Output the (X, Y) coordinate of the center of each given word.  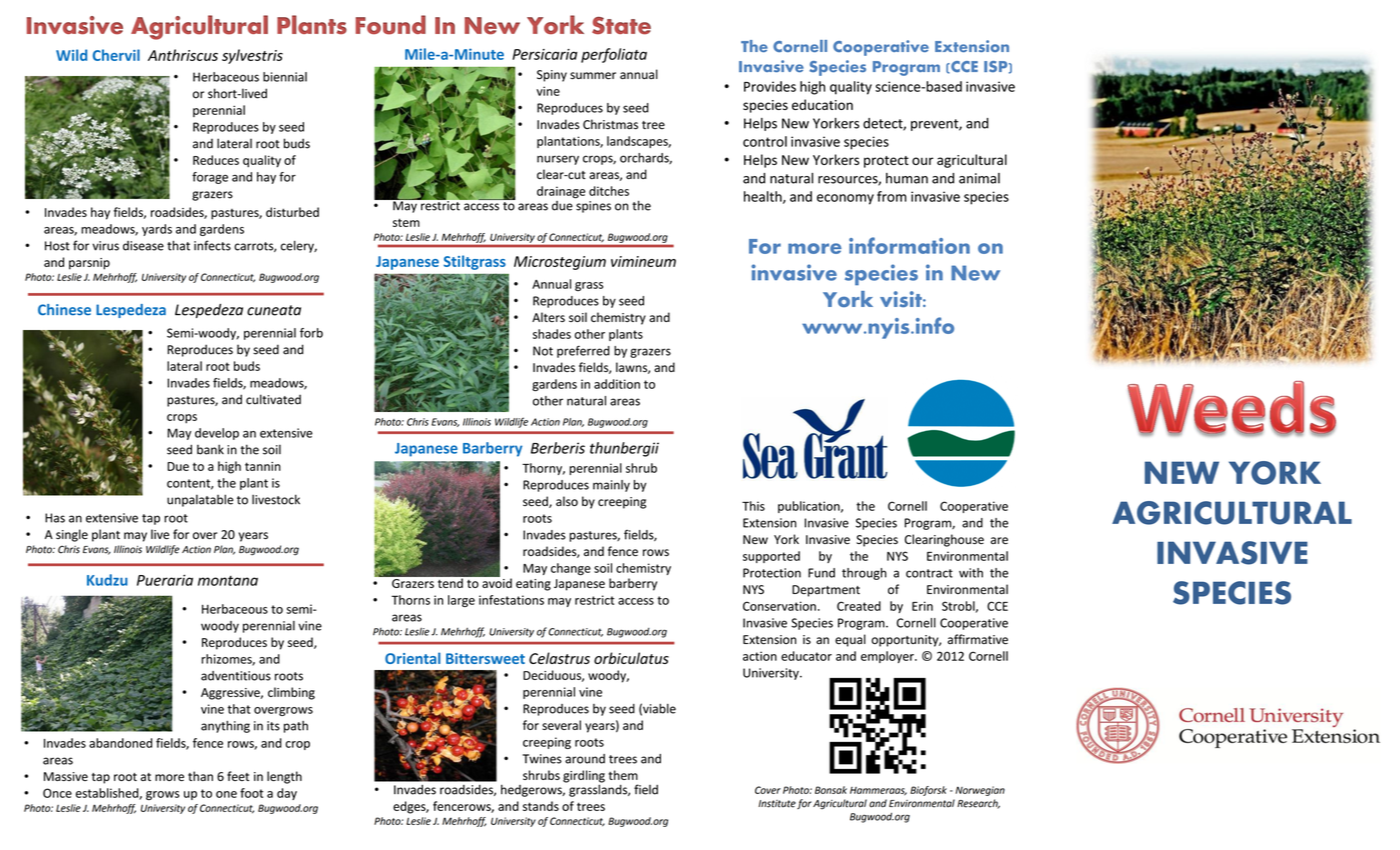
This (753, 506)
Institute (777, 804)
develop (217, 434)
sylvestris (252, 56)
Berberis (558, 448)
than (200, 776)
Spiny (552, 76)
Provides (770, 86)
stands (541, 806)
